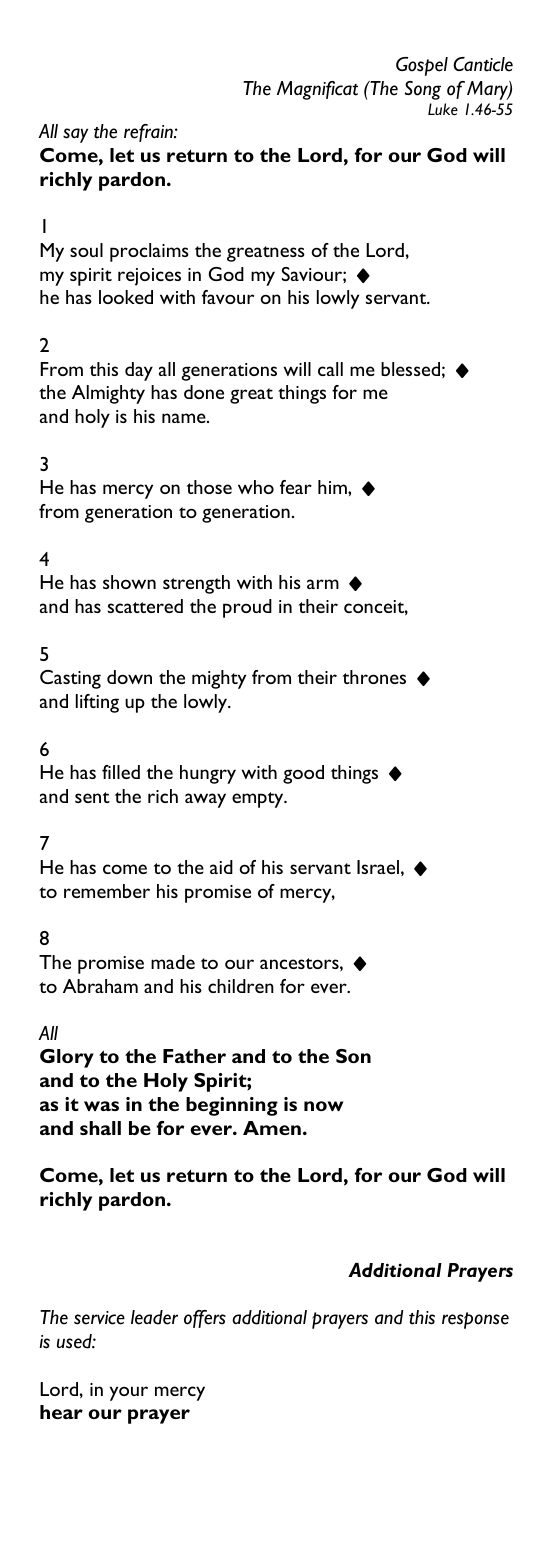  What do you see at coordinates (100, 986) in the screenshot?
I see `Abraham` at bounding box center [100, 986].
